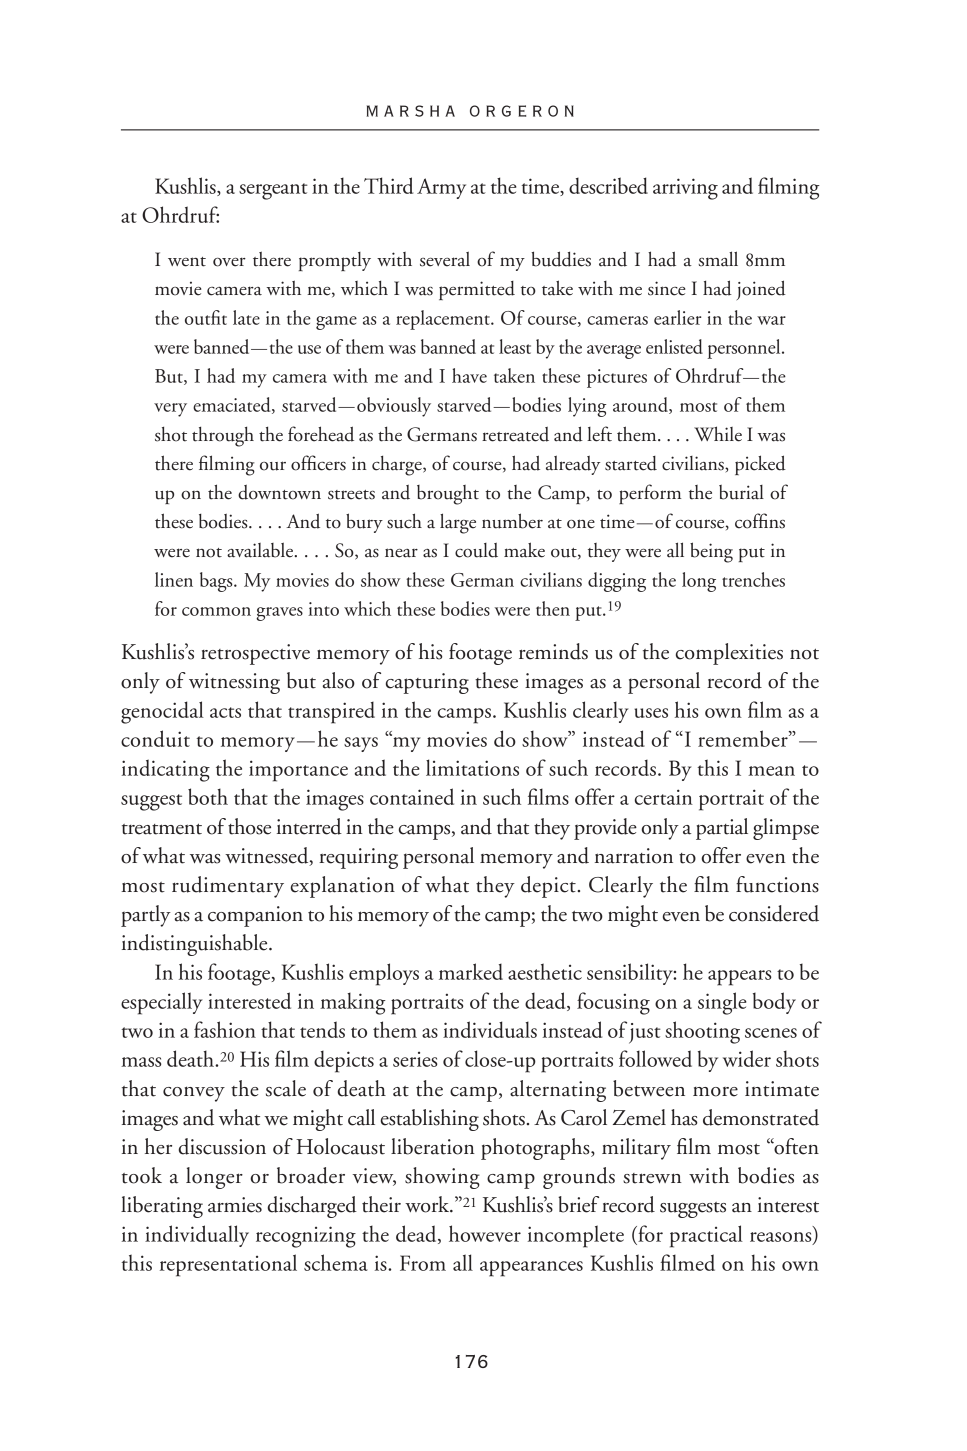  I want to click on large, so click(458, 523).
